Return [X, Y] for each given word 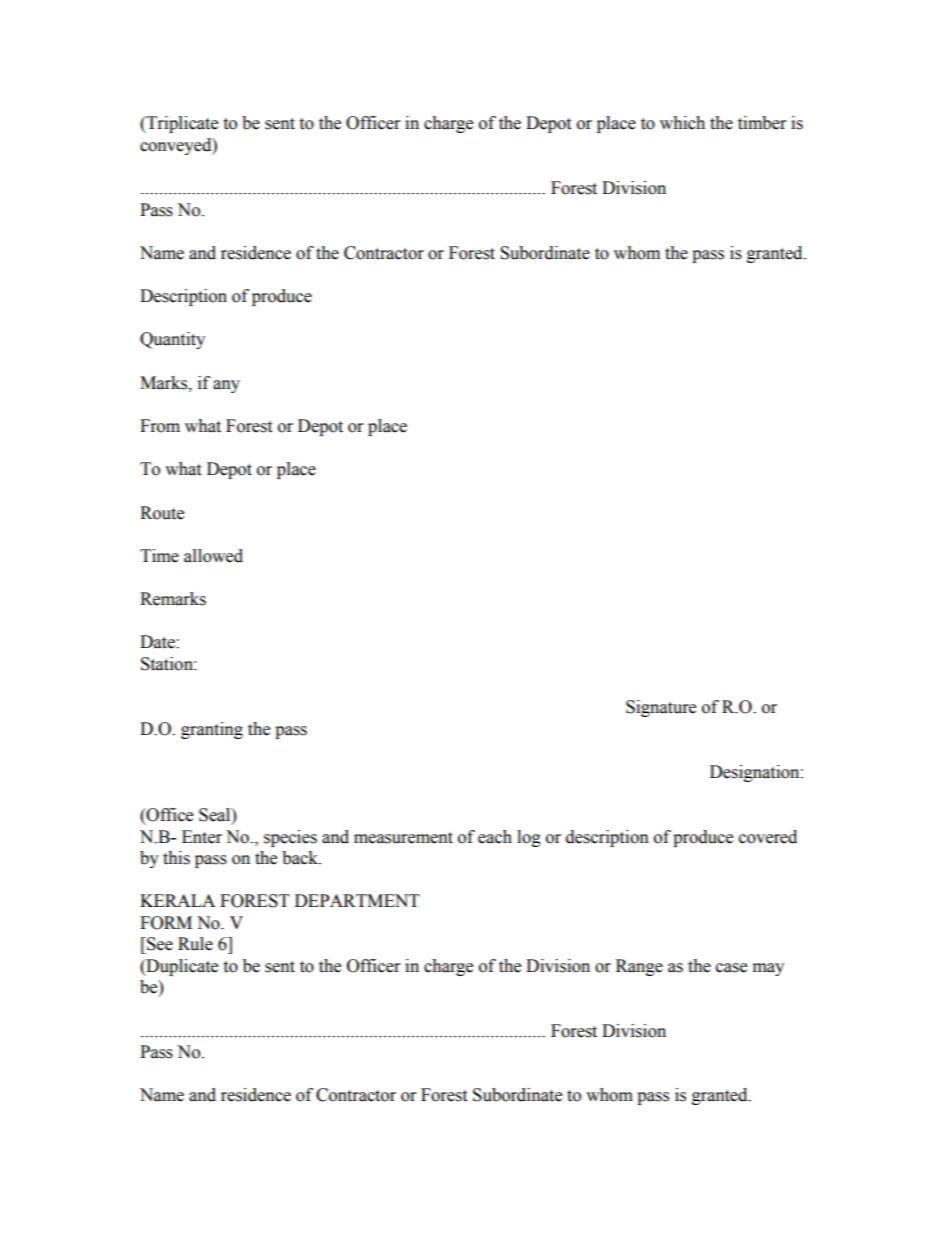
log [529, 838]
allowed [213, 556]
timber [762, 123]
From [160, 426]
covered [768, 837]
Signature [661, 708]
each [495, 837]
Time [159, 556]
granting [212, 730]
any [226, 386]
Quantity [172, 340]
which [682, 123]
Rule [195, 944]
